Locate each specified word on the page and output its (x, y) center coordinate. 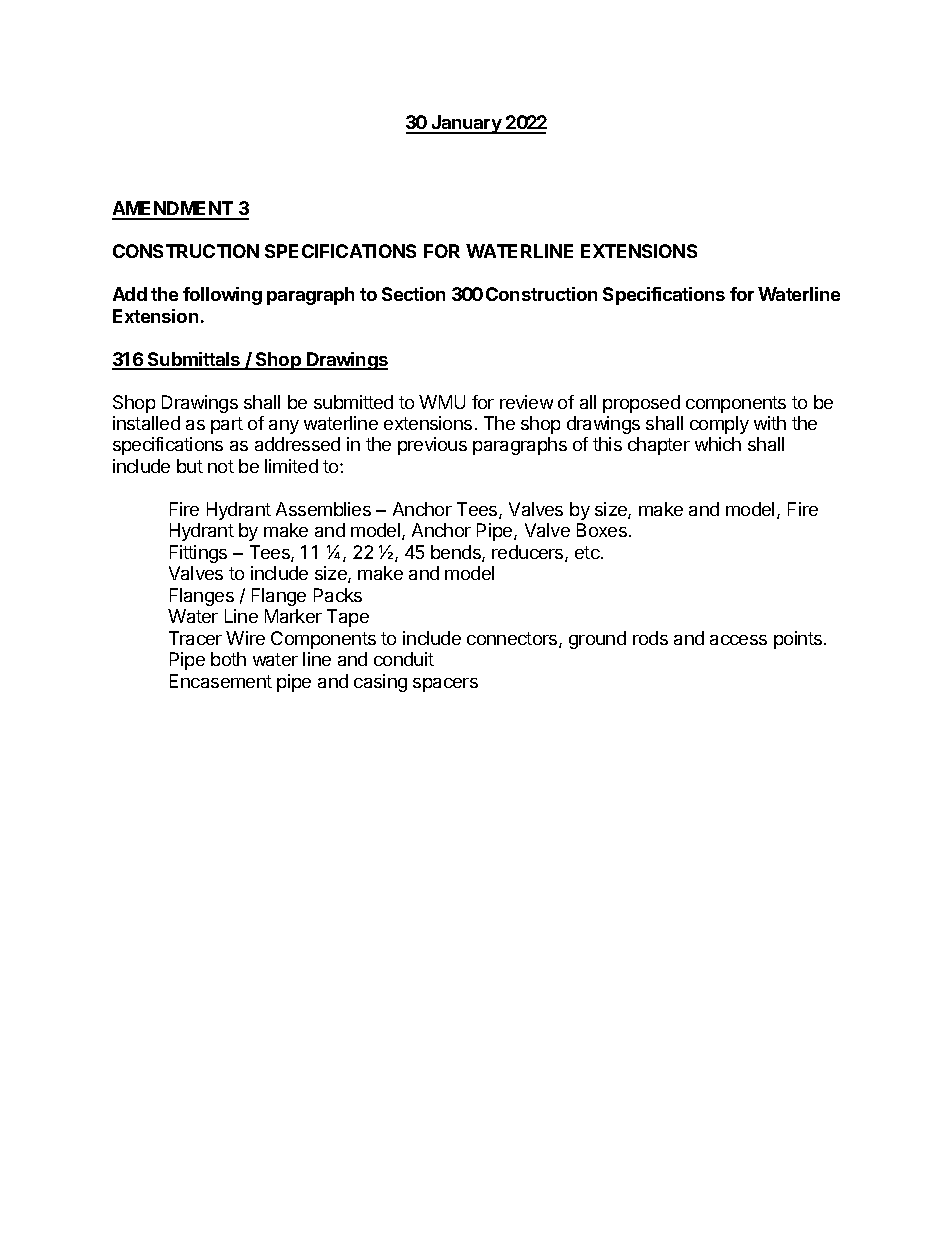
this (607, 444)
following (222, 296)
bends (457, 553)
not (221, 466)
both (228, 659)
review (526, 402)
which (718, 444)
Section (413, 294)
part (227, 425)
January (466, 124)
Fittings (198, 554)
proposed (641, 404)
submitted (353, 402)
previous (432, 446)
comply (719, 425)
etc (588, 552)
